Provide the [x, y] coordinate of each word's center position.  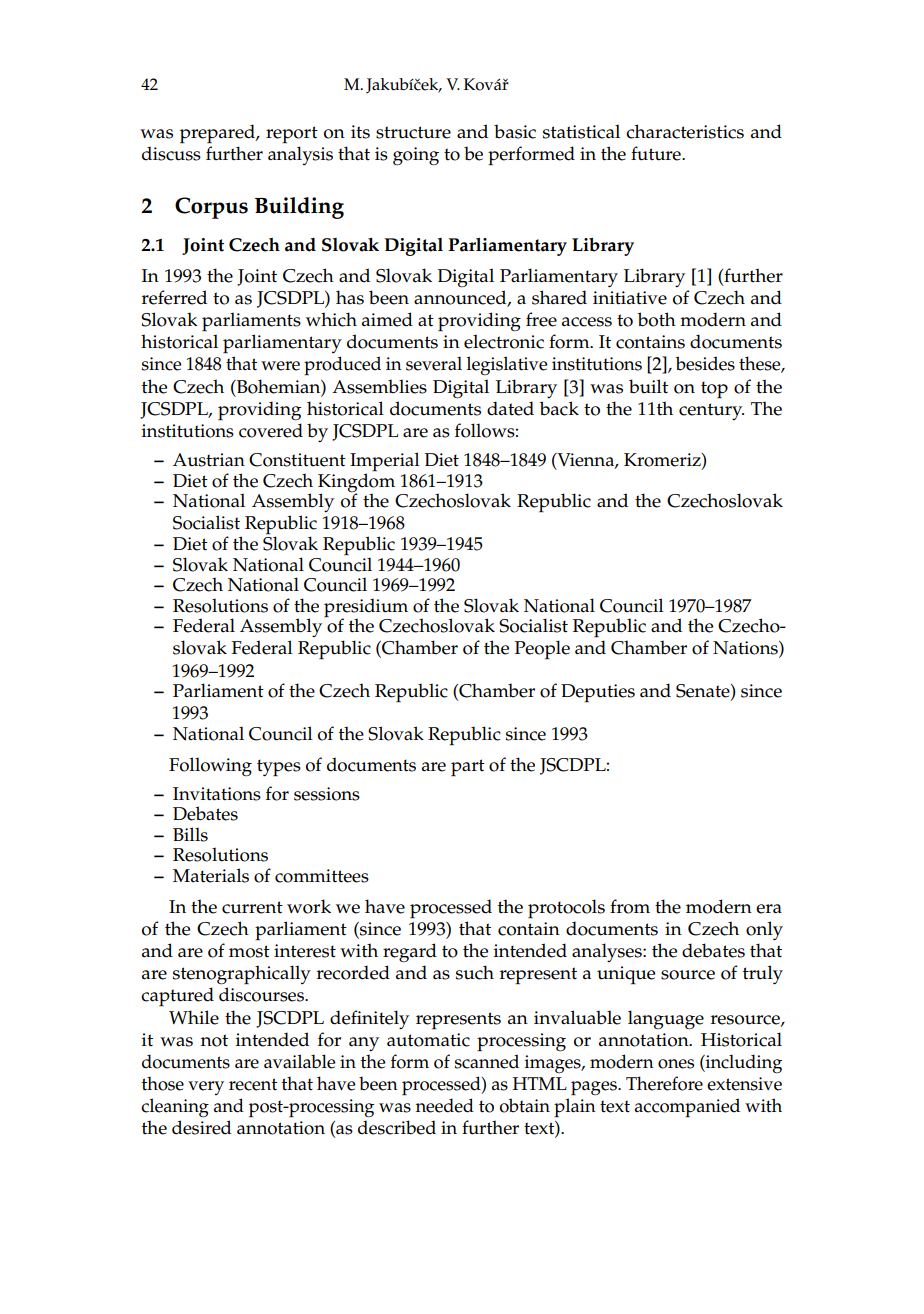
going [416, 156]
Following [210, 767]
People [542, 650]
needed [445, 1105]
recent [253, 1084]
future [657, 153]
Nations [746, 649]
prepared [218, 134]
